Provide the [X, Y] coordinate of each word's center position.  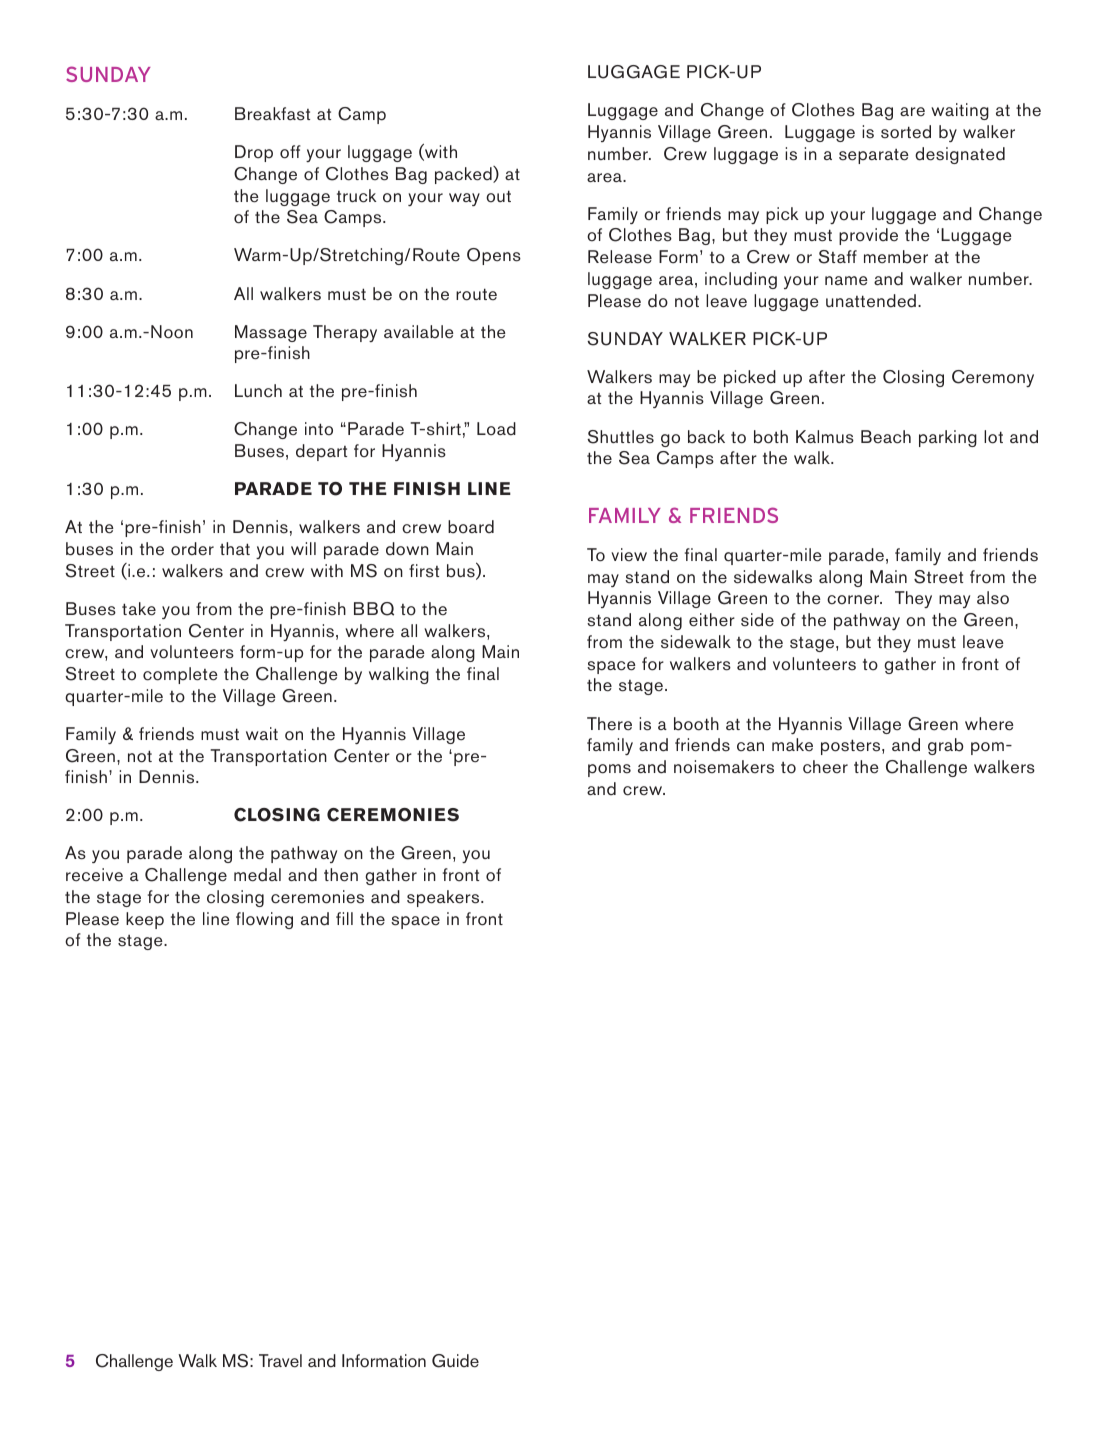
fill [344, 918]
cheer [825, 767]
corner [854, 600]
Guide [455, 1361]
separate [874, 156]
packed [464, 175]
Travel [280, 1361]
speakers [444, 898]
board [471, 527]
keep [145, 920]
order [192, 549]
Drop [254, 153]
